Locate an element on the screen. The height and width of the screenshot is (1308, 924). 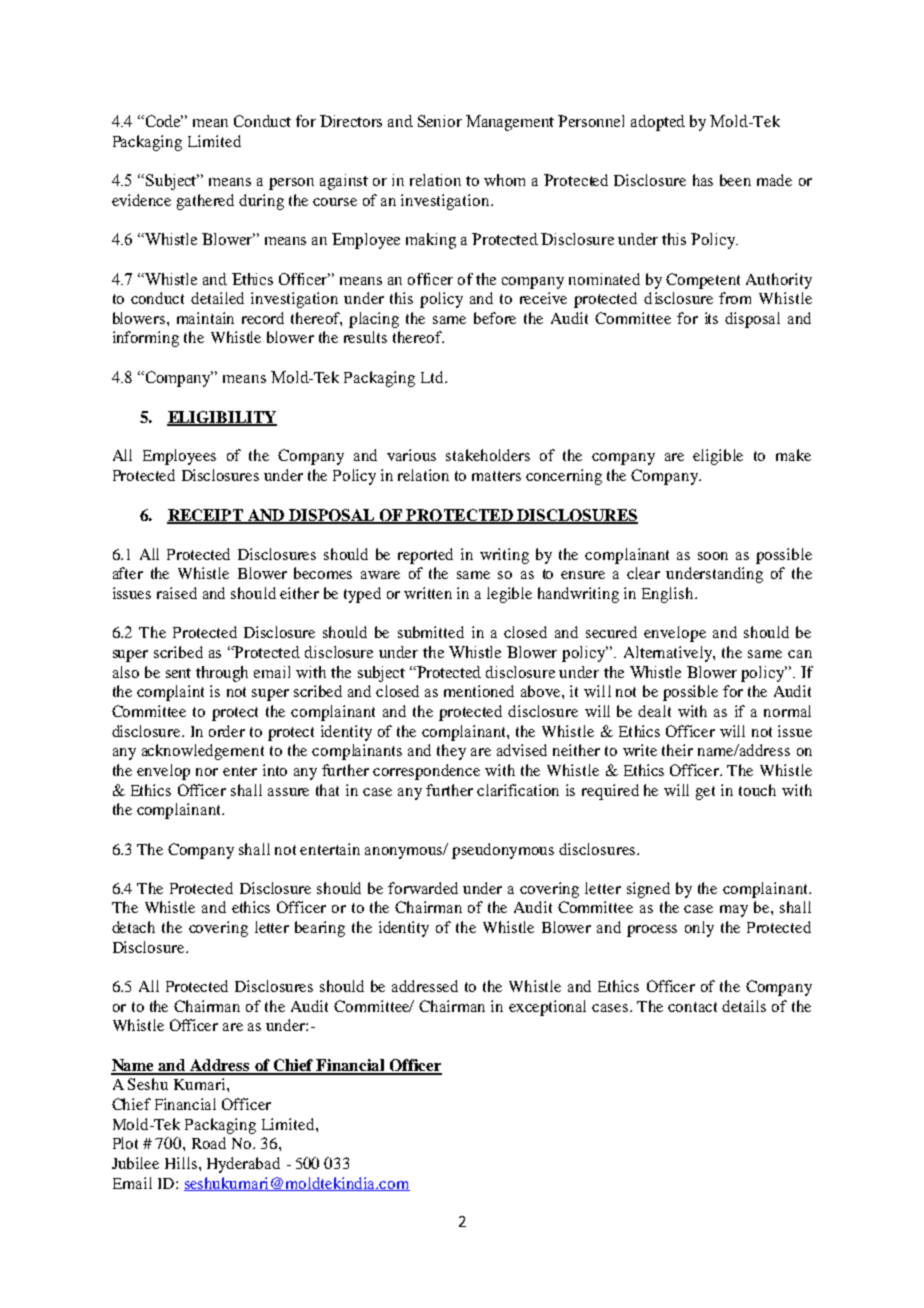
Ltd is located at coordinates (433, 377).
